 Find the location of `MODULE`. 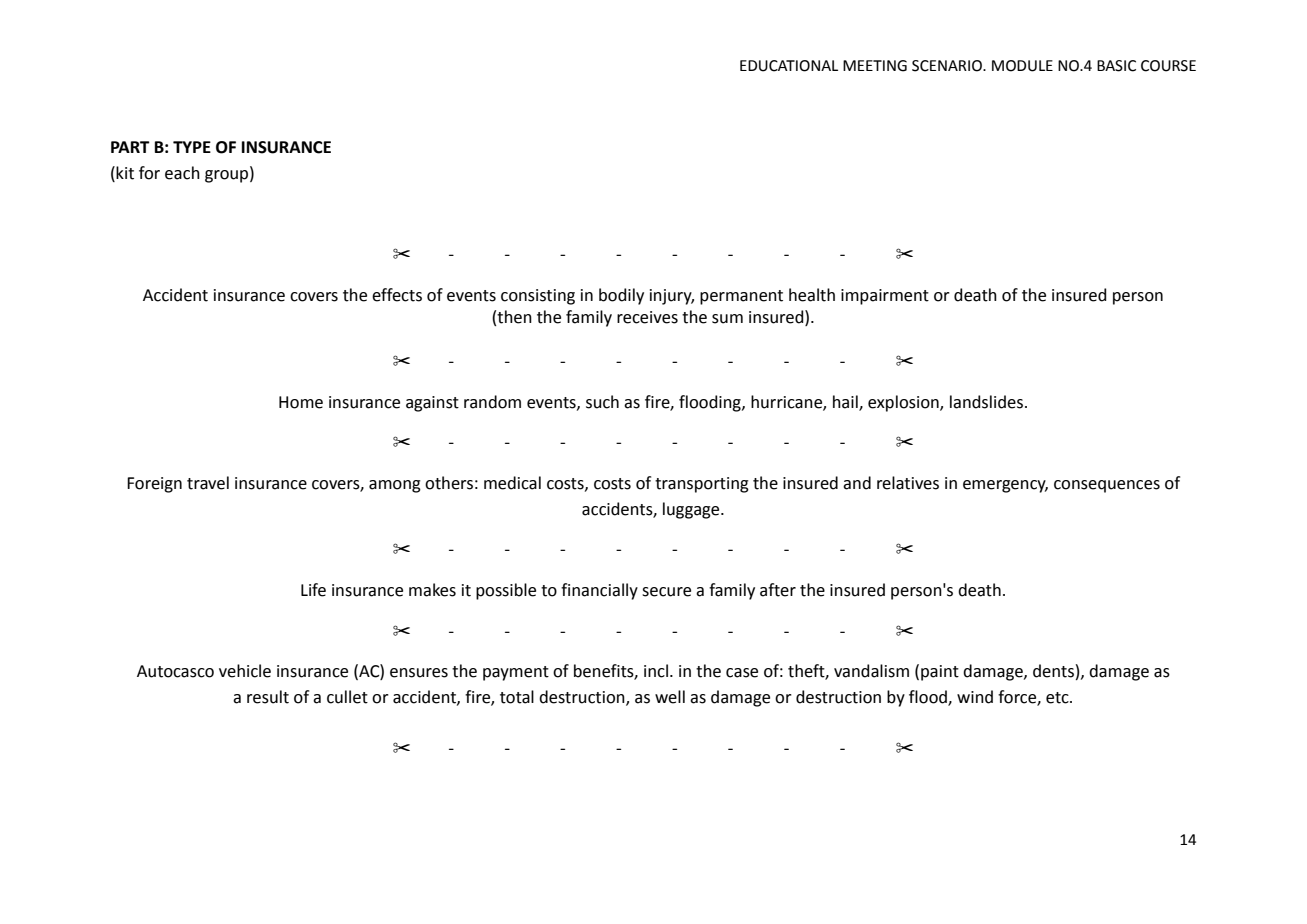

MODULE is located at coordinates (1022, 66).
